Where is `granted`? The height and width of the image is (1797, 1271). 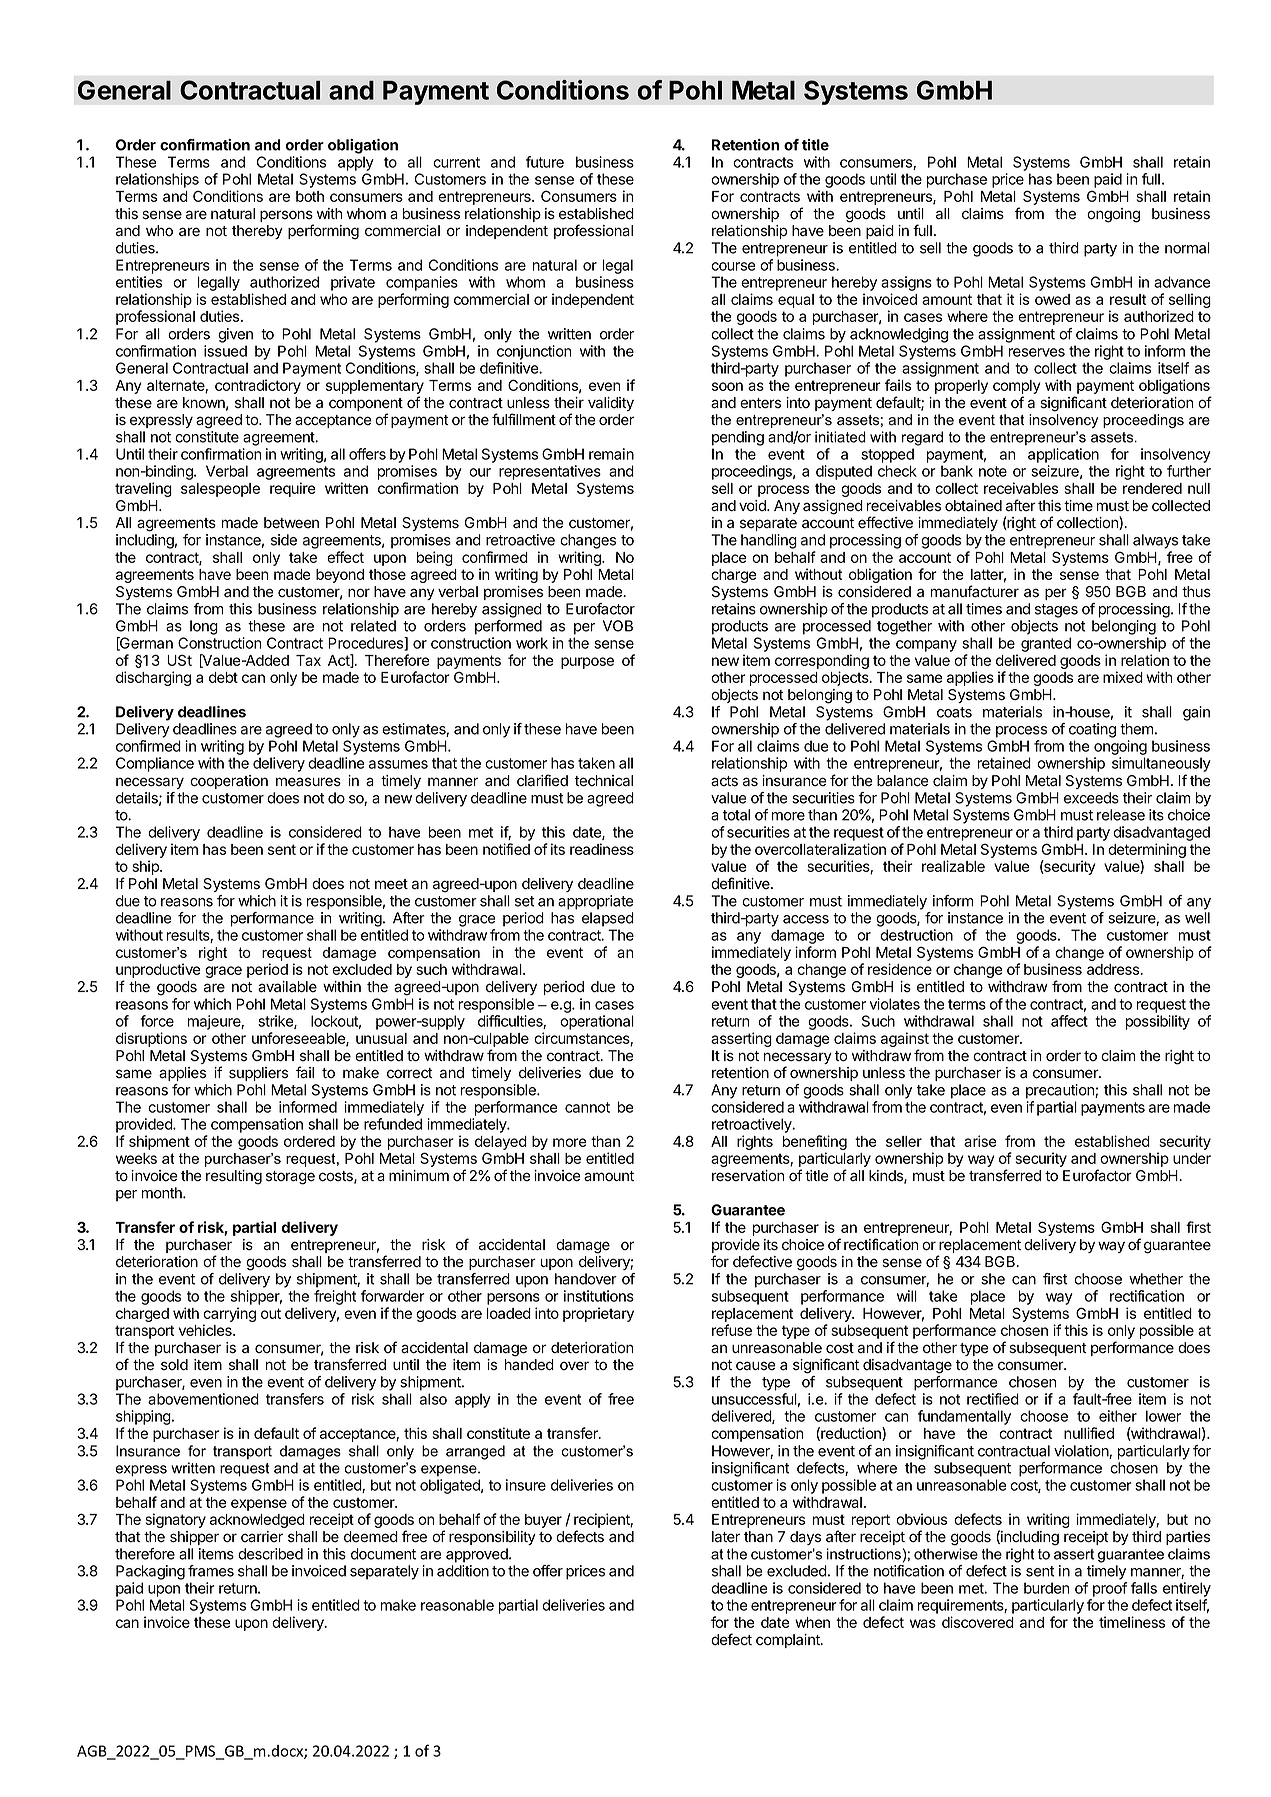 granted is located at coordinates (1046, 644).
